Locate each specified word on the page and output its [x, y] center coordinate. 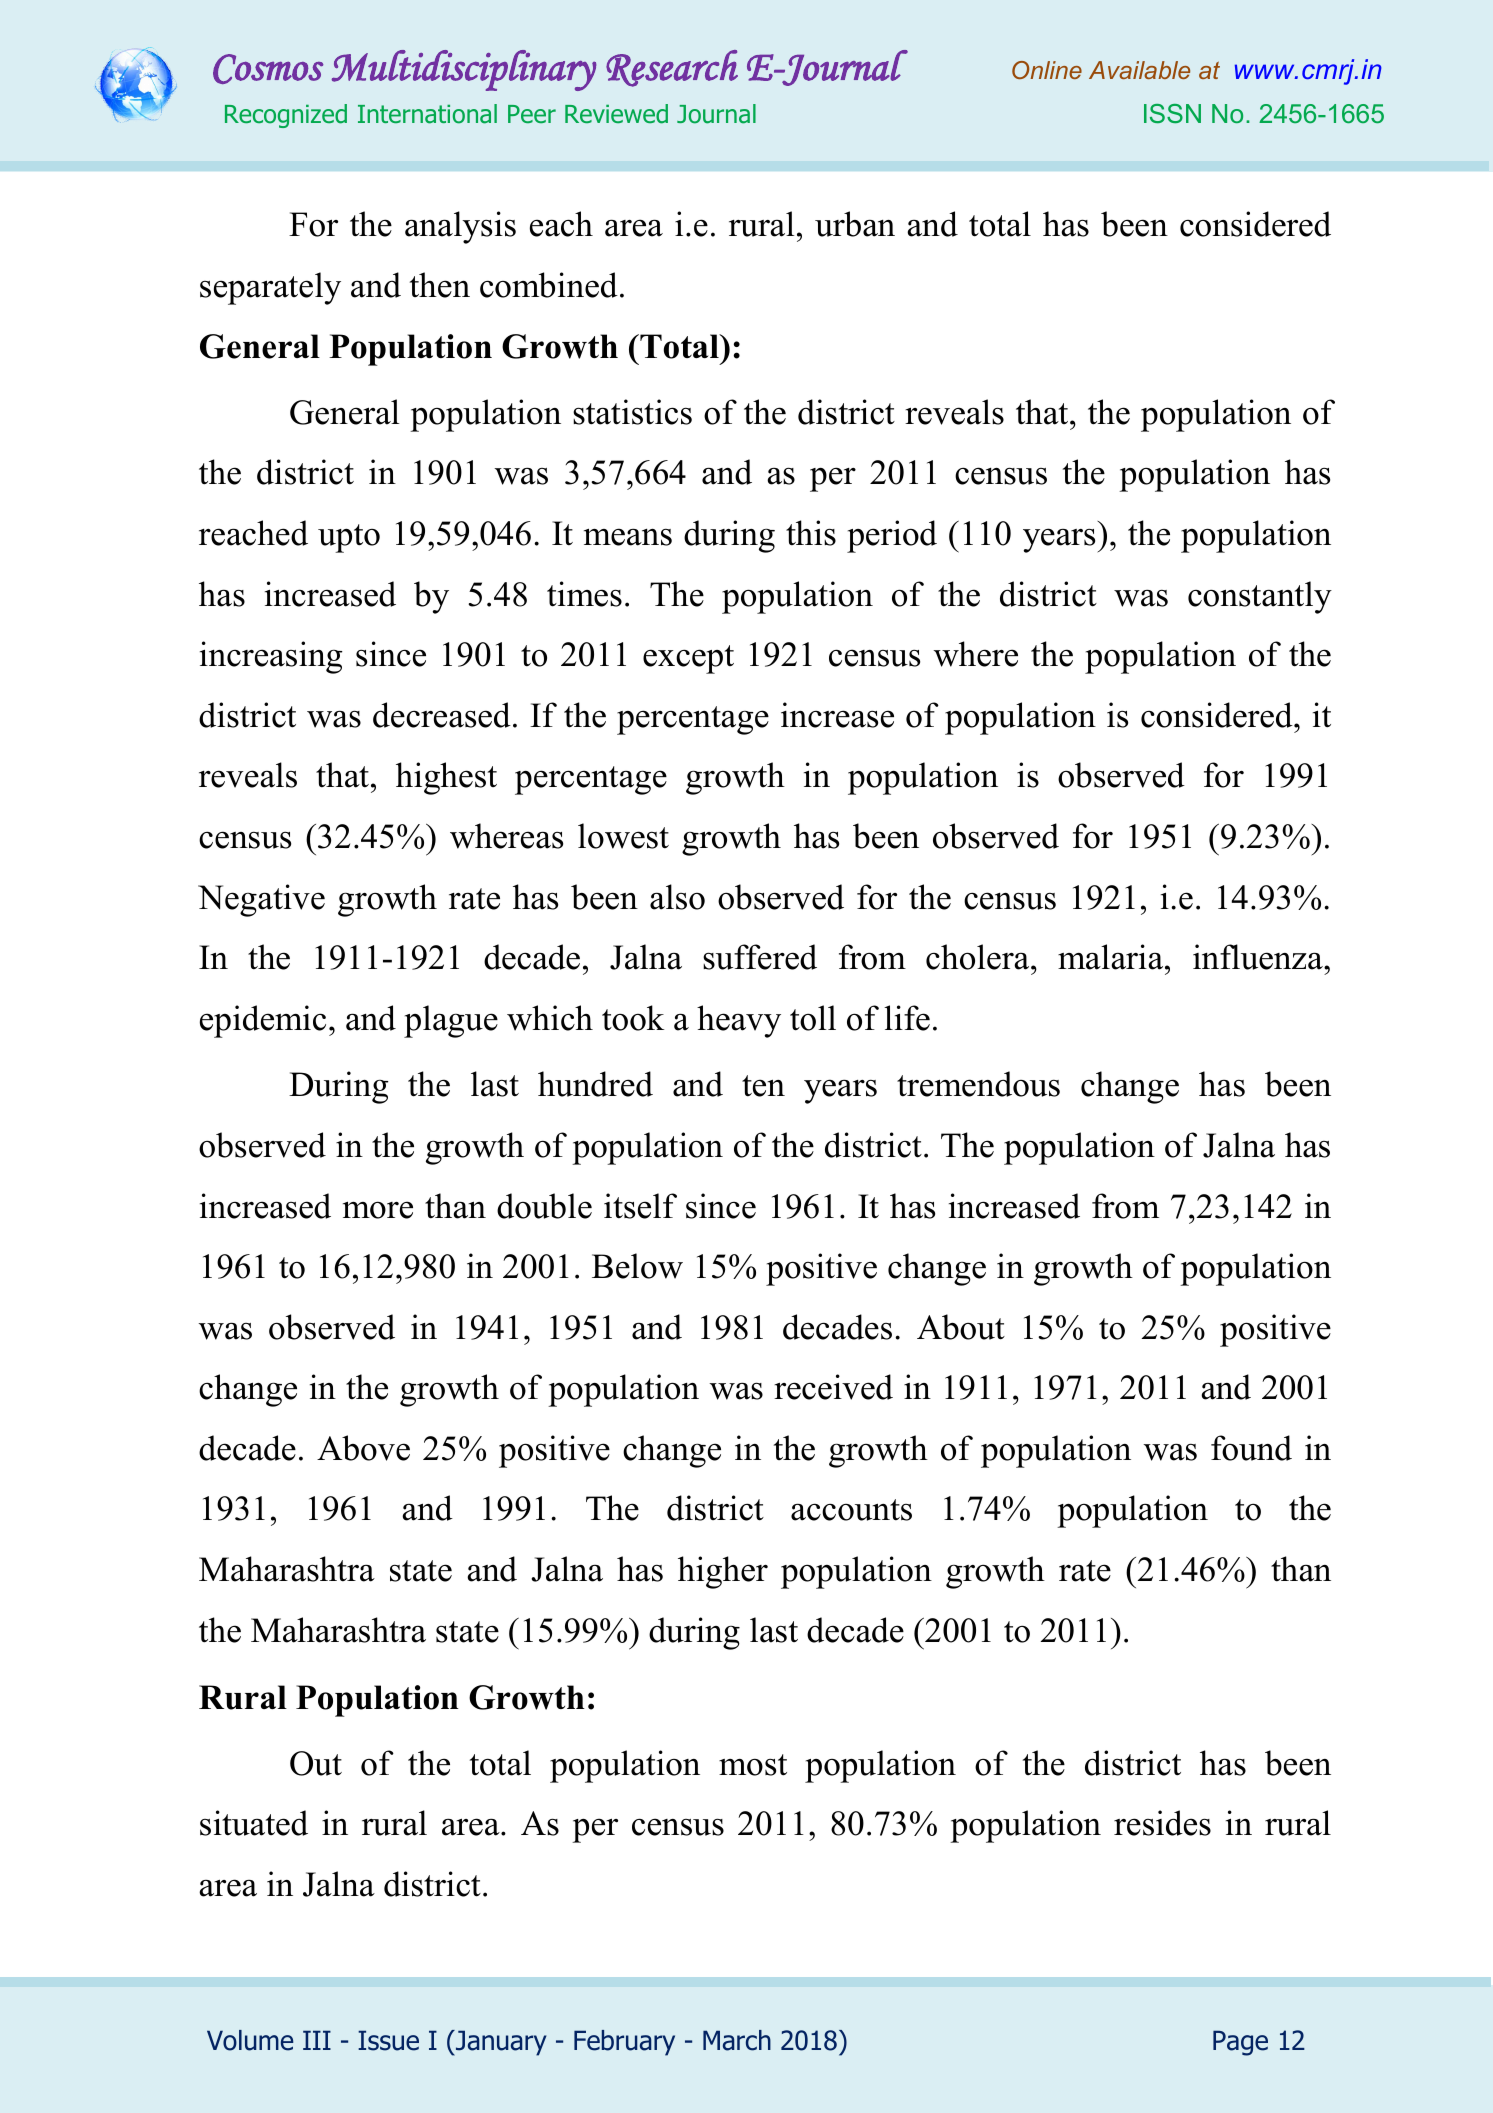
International [427, 114]
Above [363, 1448]
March [737, 2040]
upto [349, 538]
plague [451, 1021]
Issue [388, 2040]
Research [672, 68]
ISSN [1172, 113]
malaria [1112, 957]
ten [763, 1086]
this [811, 533]
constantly [1260, 597]
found [1251, 1448]
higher [723, 1572]
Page [1240, 2043]
